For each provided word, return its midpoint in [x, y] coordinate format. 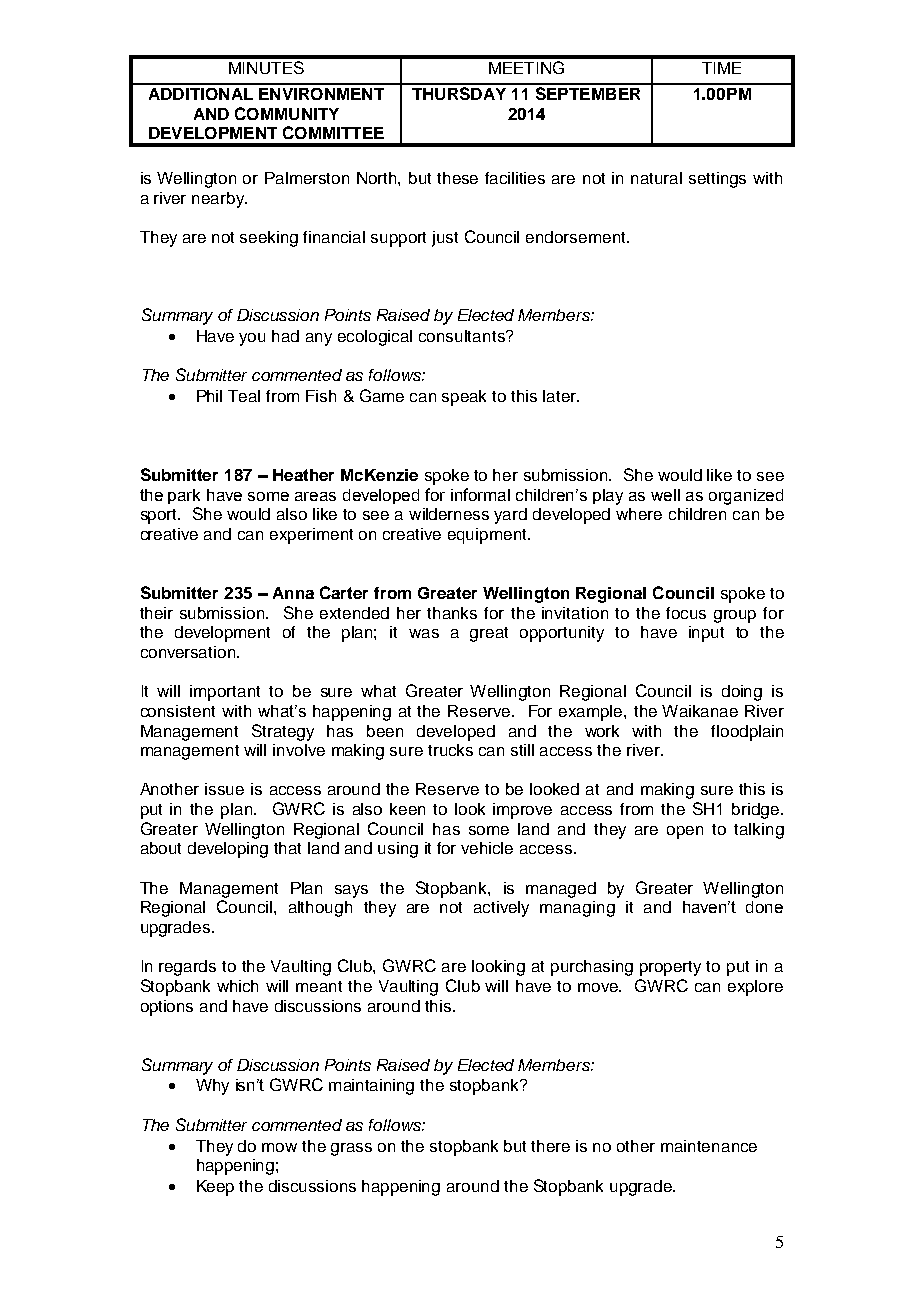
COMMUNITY [287, 113]
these [457, 178]
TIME [721, 68]
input [706, 634]
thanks [452, 613]
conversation [189, 652]
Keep [215, 1188]
